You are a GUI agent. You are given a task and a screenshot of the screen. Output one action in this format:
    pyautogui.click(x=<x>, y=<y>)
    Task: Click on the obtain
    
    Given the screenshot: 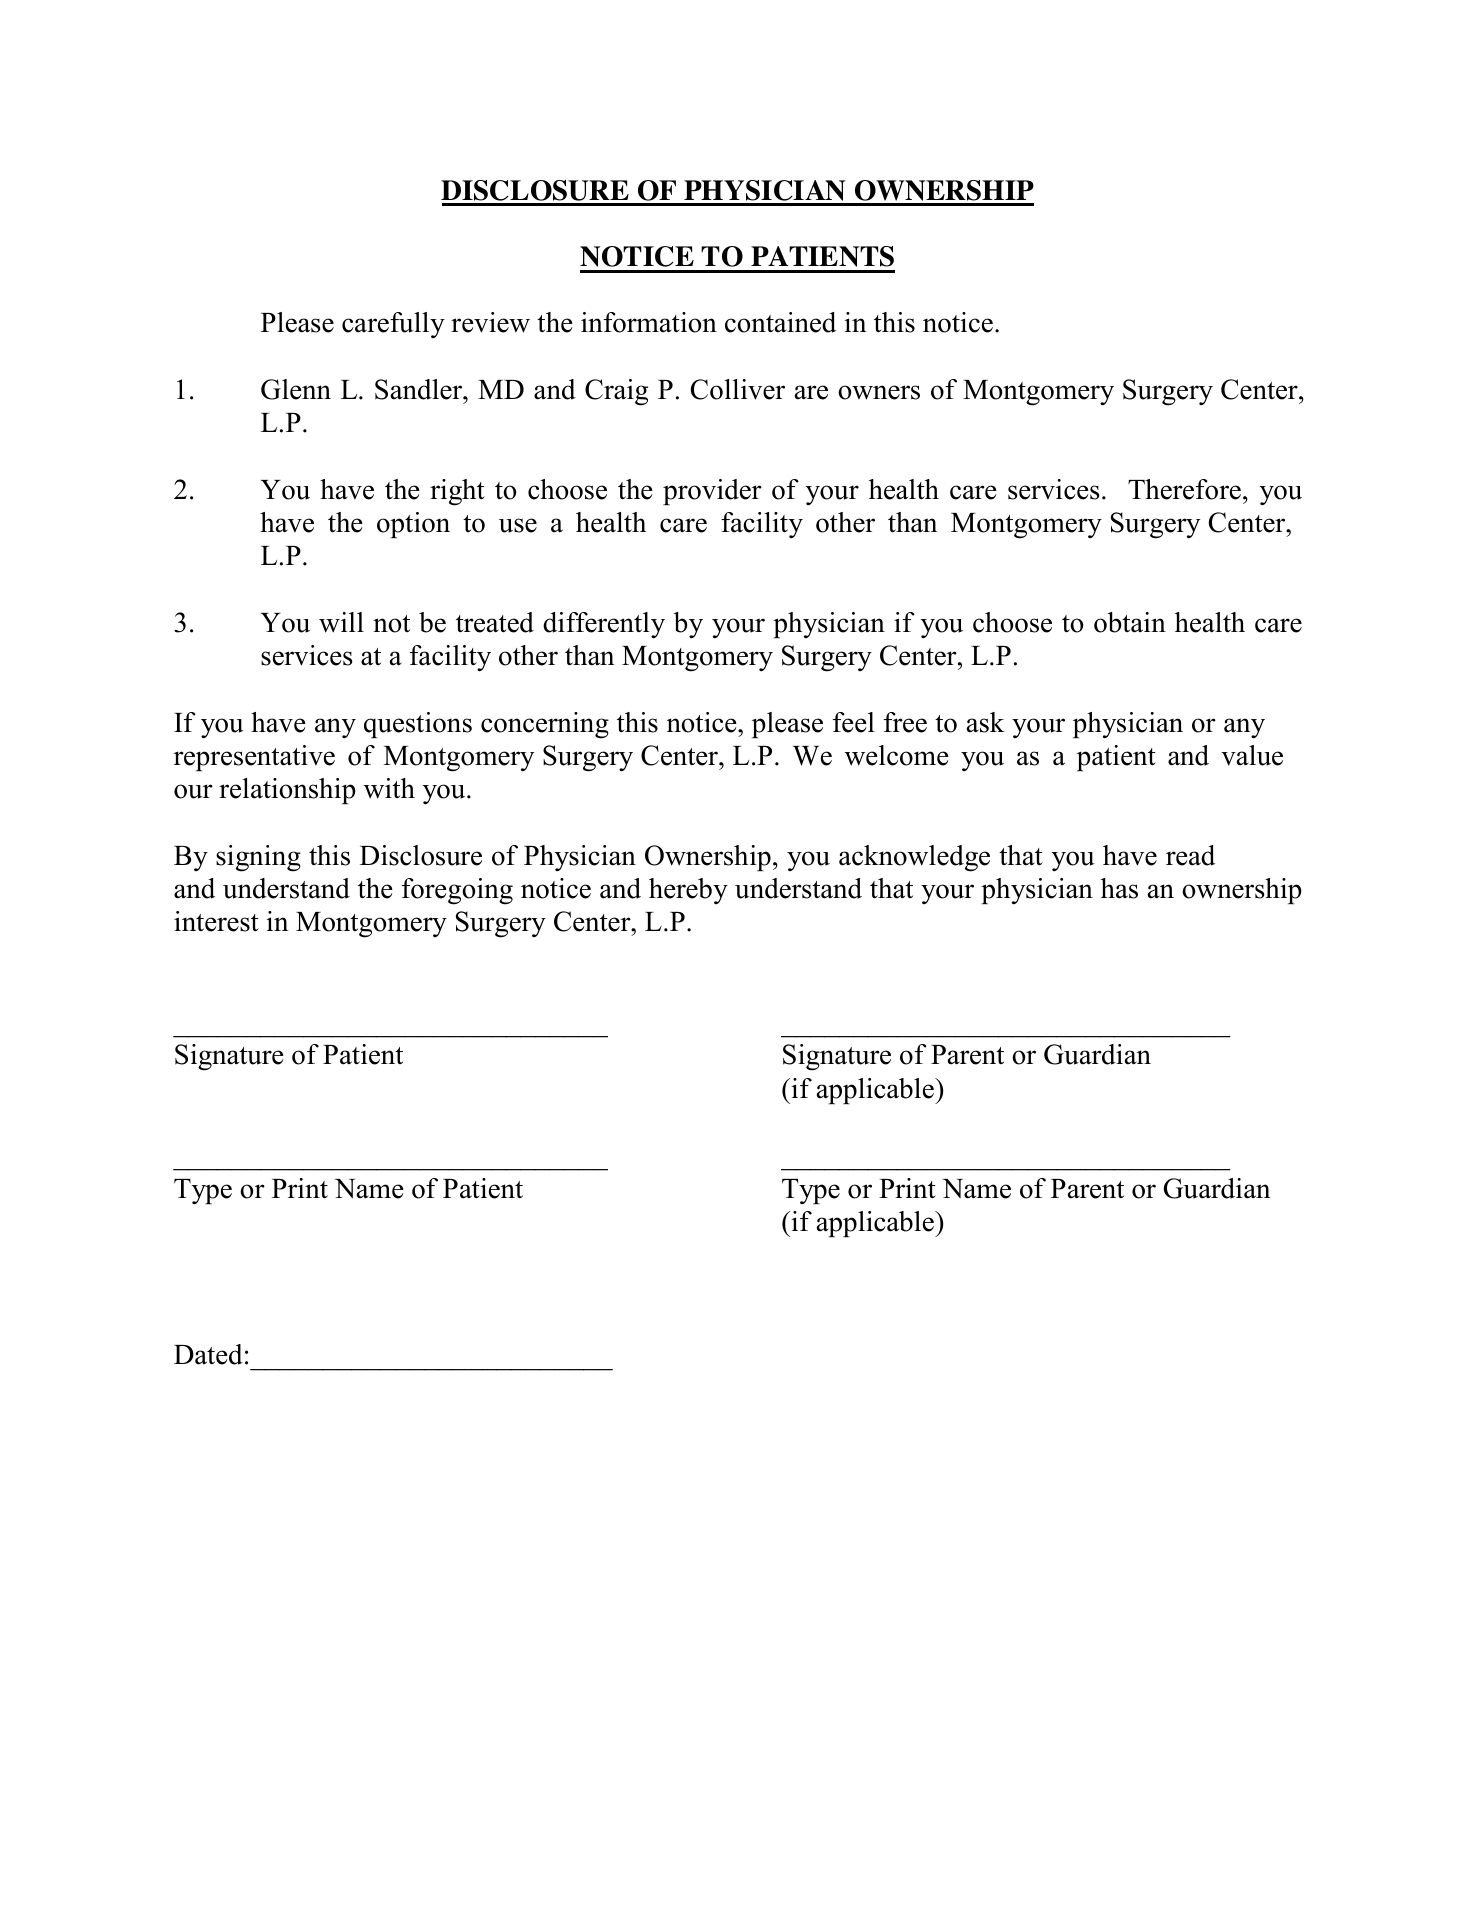 What is the action you would take?
    pyautogui.click(x=1130, y=622)
